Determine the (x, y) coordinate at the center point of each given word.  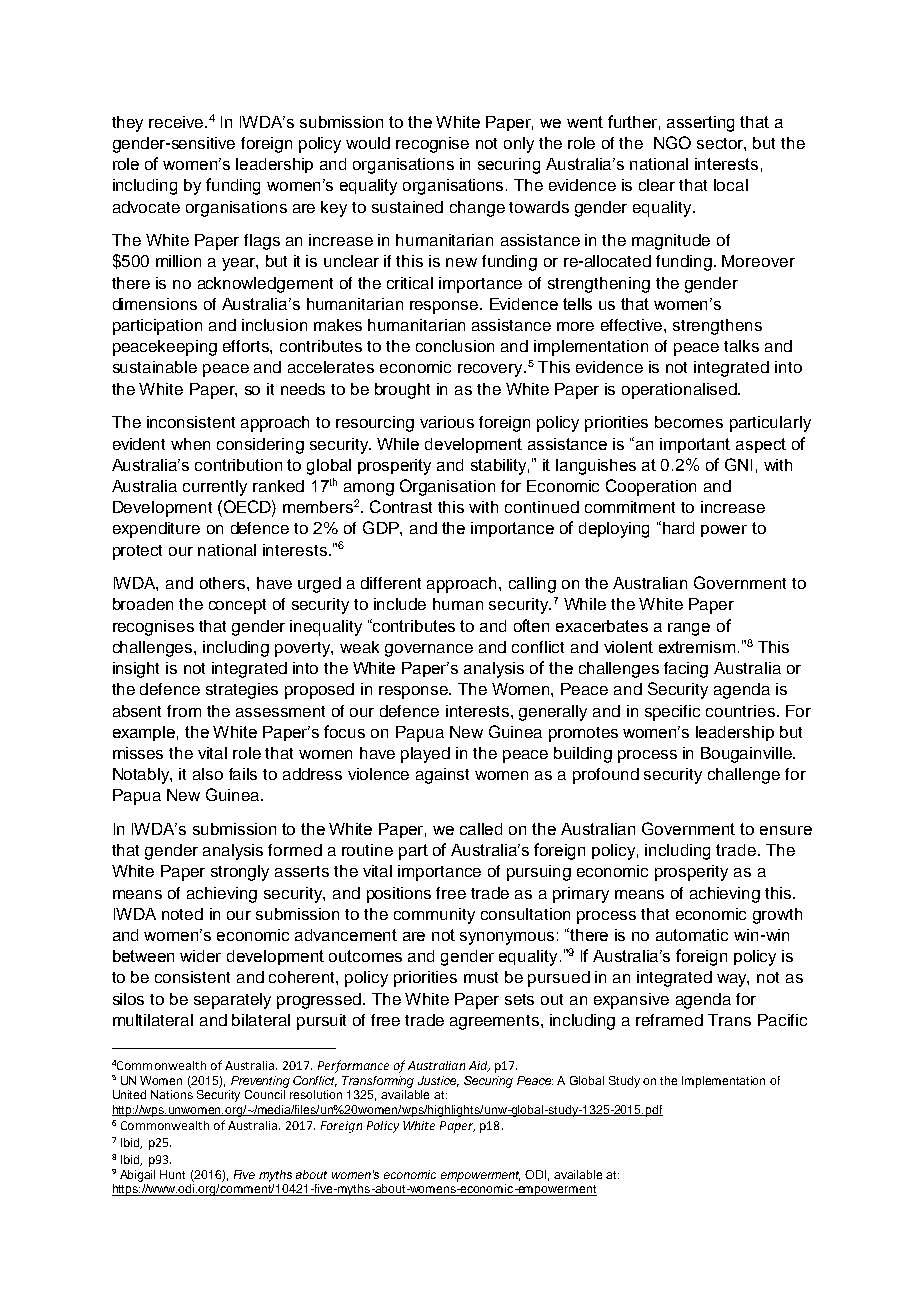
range (689, 629)
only (519, 145)
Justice (438, 1081)
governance (429, 650)
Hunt (172, 1174)
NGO (672, 142)
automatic (692, 935)
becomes (689, 422)
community (434, 916)
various (447, 422)
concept (237, 606)
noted (182, 914)
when (190, 444)
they (127, 124)
